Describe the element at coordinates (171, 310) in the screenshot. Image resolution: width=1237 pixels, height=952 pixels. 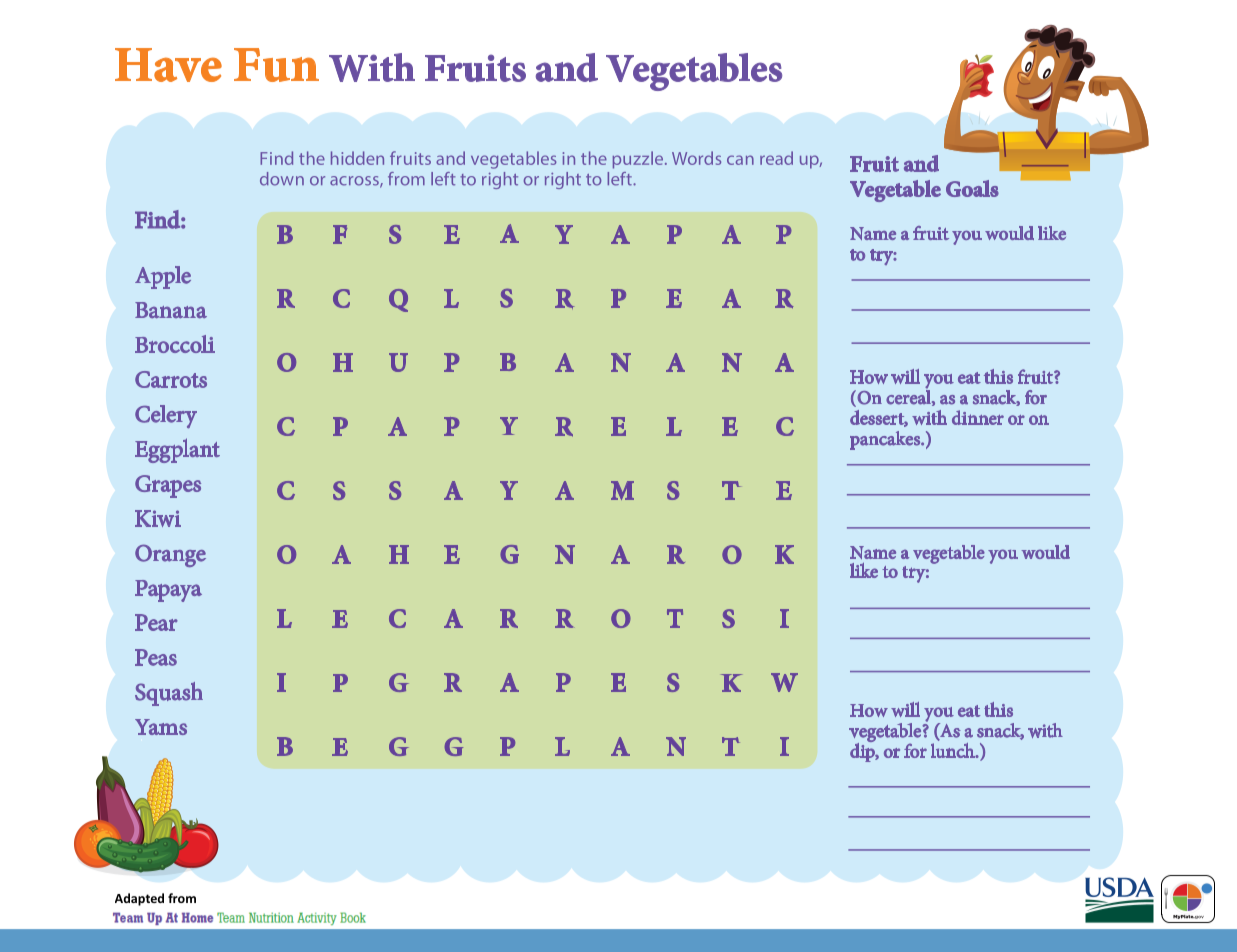
I see `Banana` at that location.
